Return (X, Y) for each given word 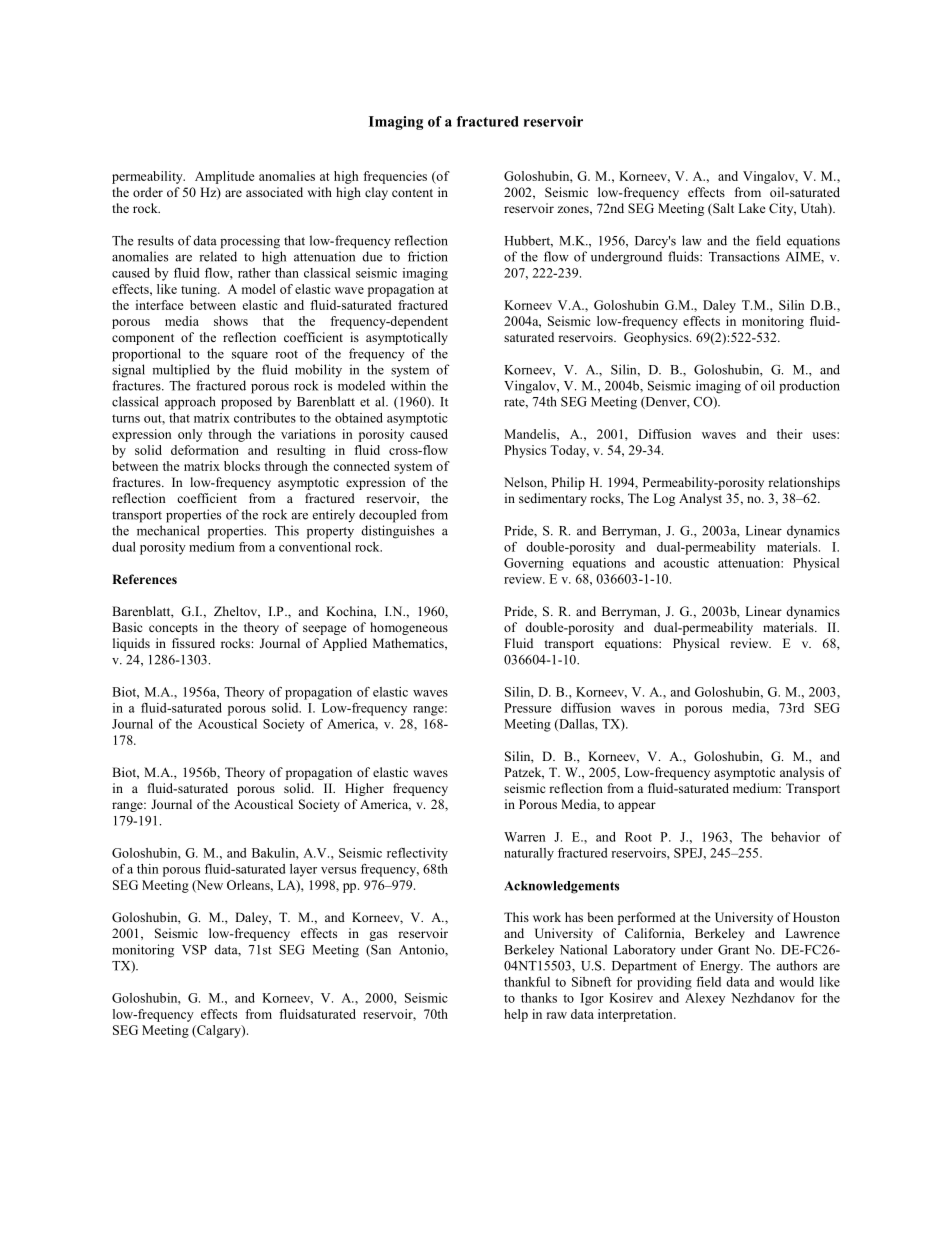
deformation (205, 450)
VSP (194, 950)
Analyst (700, 499)
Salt (722, 209)
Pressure (527, 708)
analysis (802, 773)
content (412, 193)
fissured (193, 643)
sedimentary (553, 499)
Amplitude (225, 177)
